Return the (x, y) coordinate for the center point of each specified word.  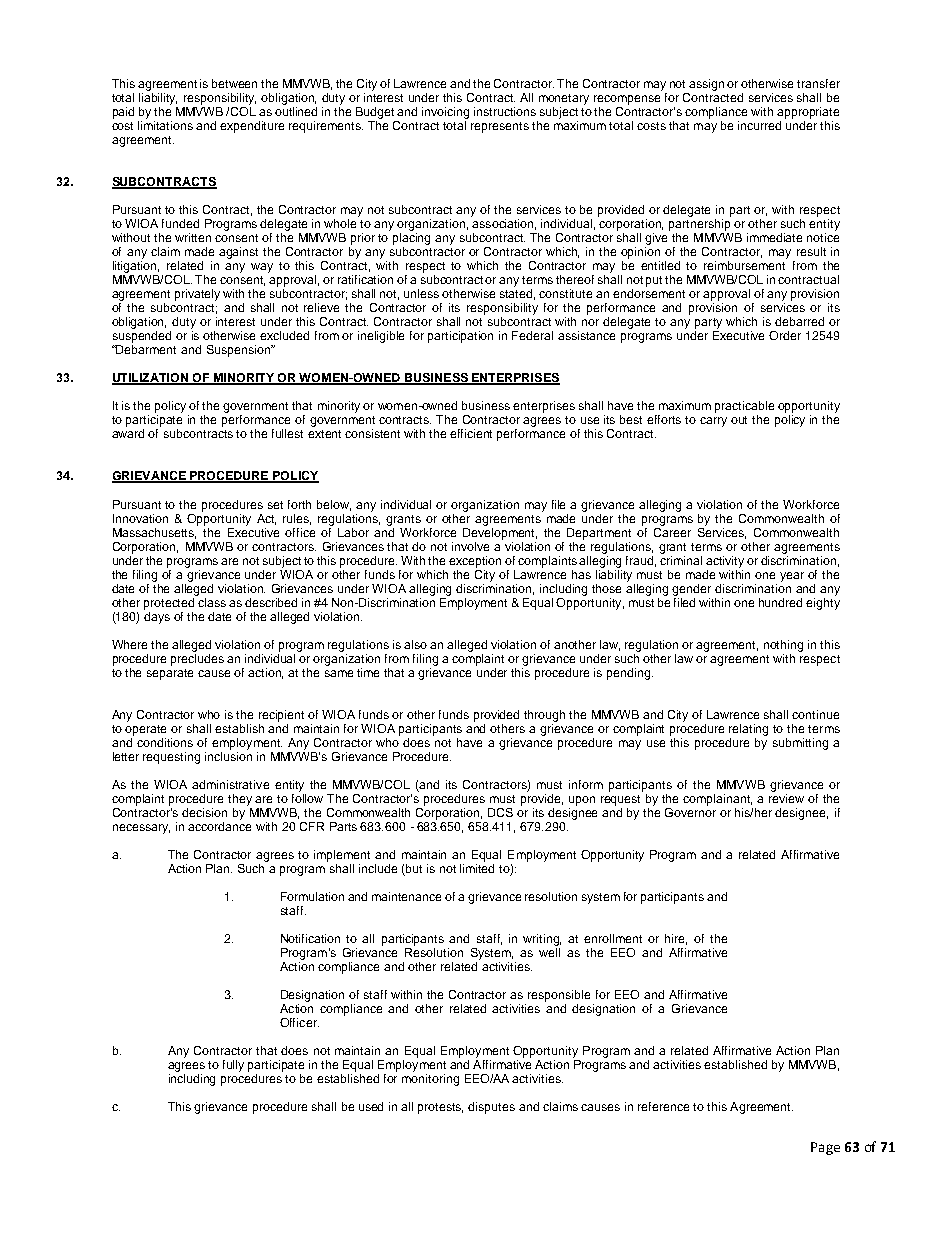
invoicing (445, 113)
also (415, 644)
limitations (165, 125)
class (211, 601)
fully (233, 1066)
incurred (759, 125)
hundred (780, 602)
